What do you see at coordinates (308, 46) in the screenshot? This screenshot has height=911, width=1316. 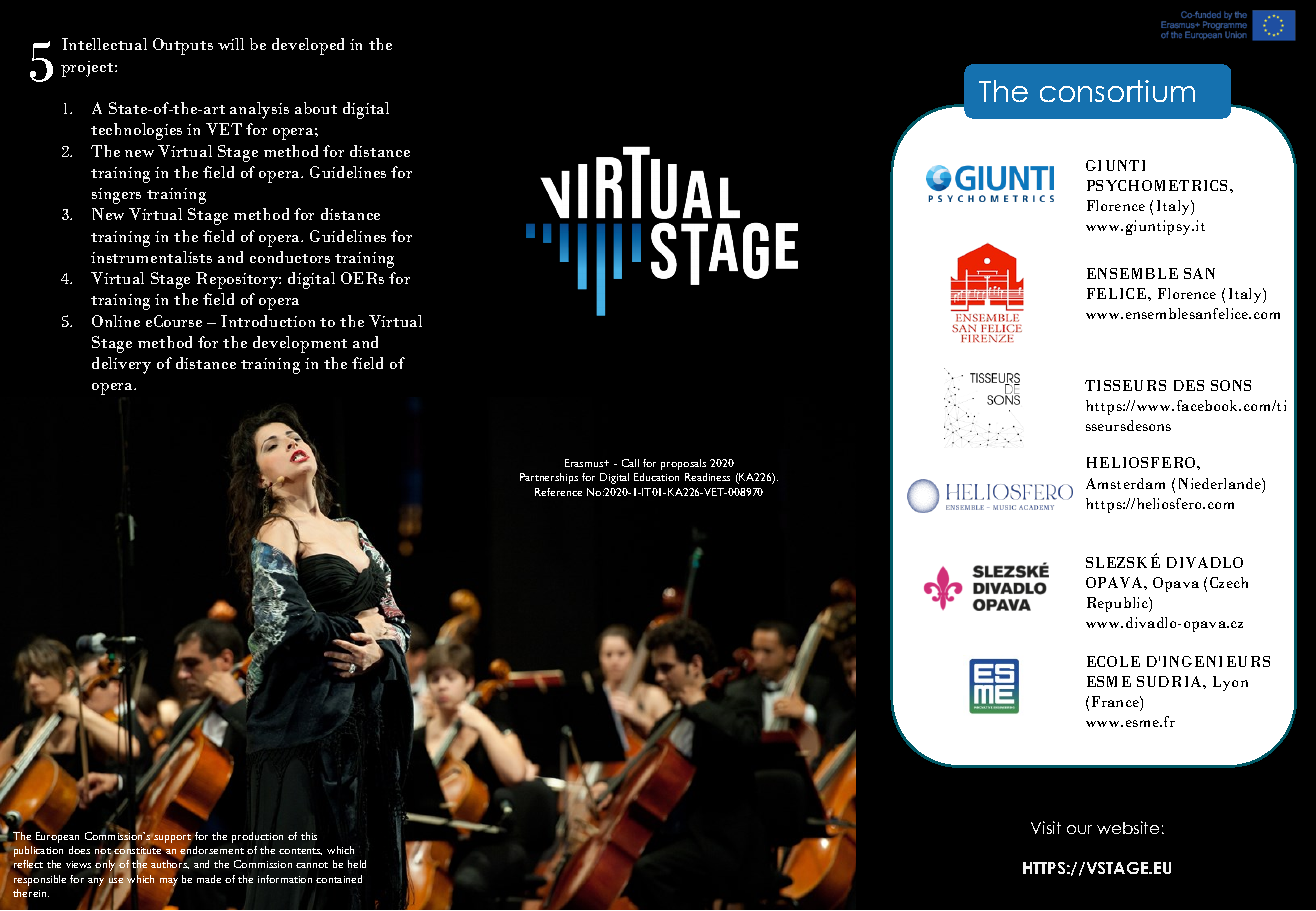 I see `developed` at bounding box center [308, 46].
